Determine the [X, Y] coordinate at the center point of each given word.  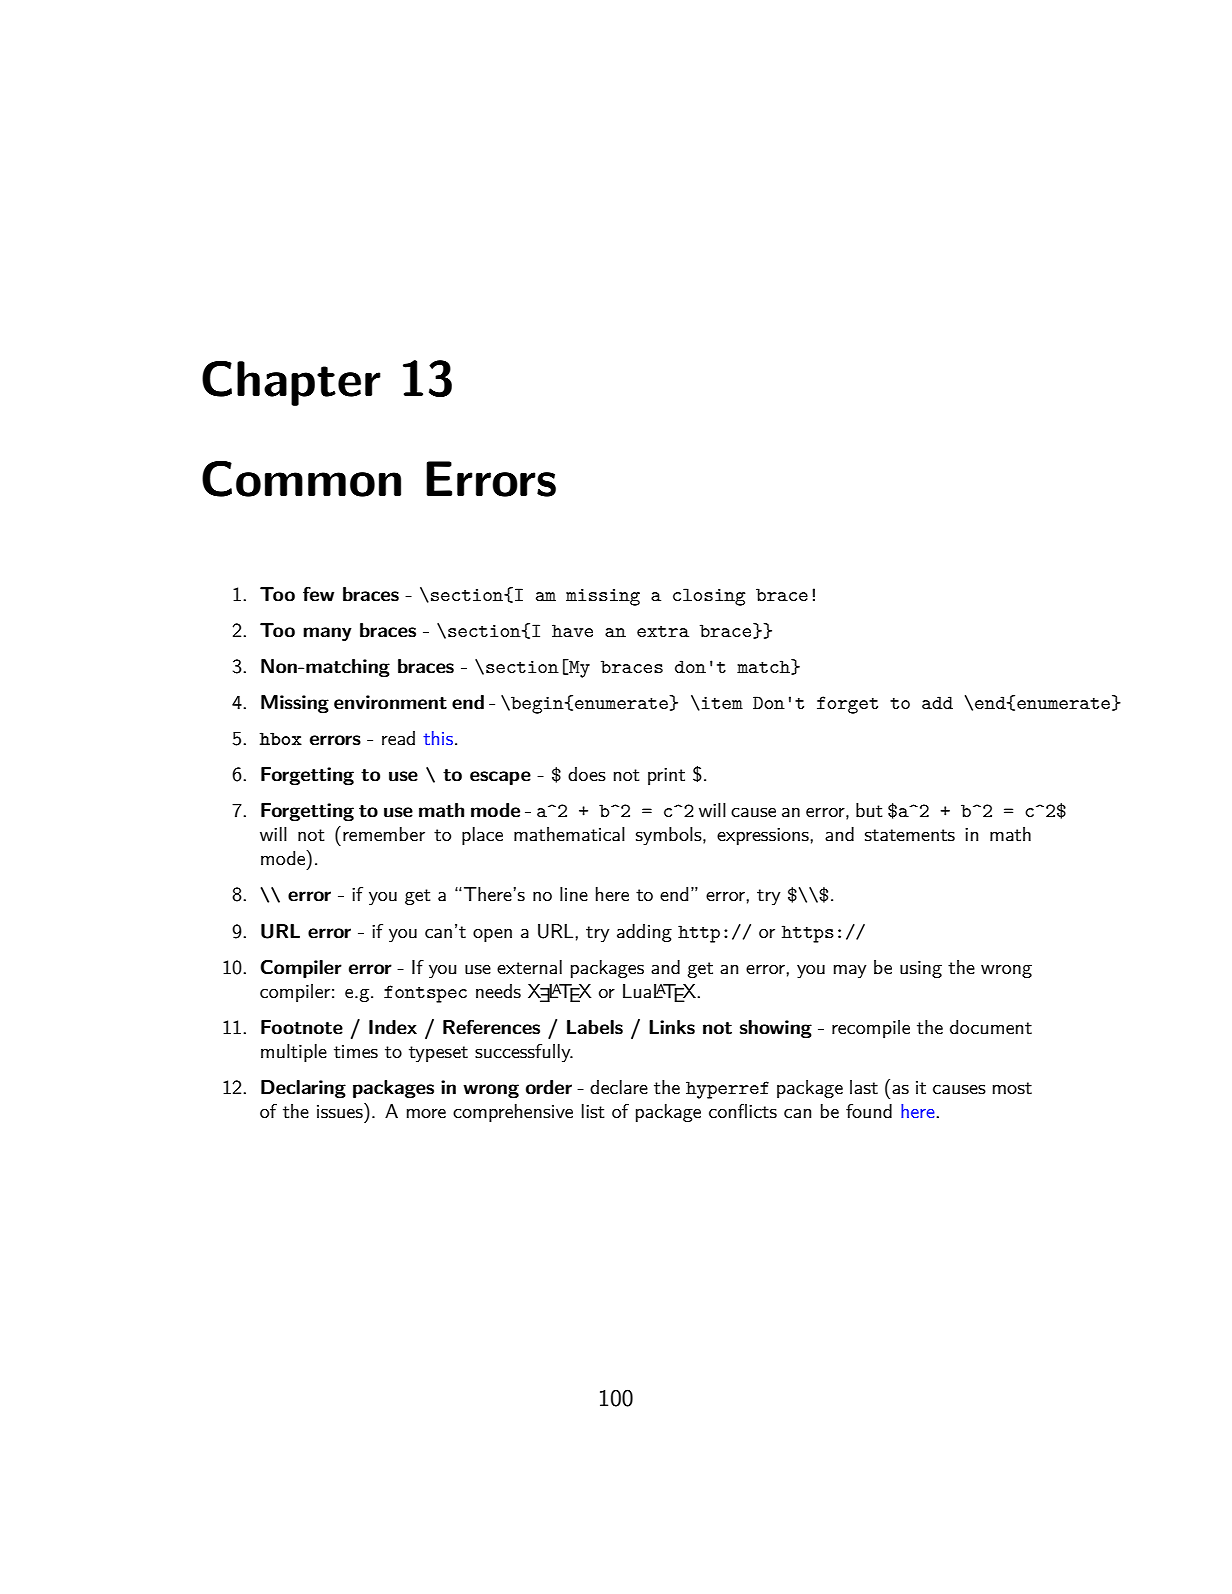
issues [341, 1111]
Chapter [291, 383]
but [869, 810]
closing [709, 597]
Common [301, 478]
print [666, 776]
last [864, 1087]
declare [619, 1087]
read [398, 738]
